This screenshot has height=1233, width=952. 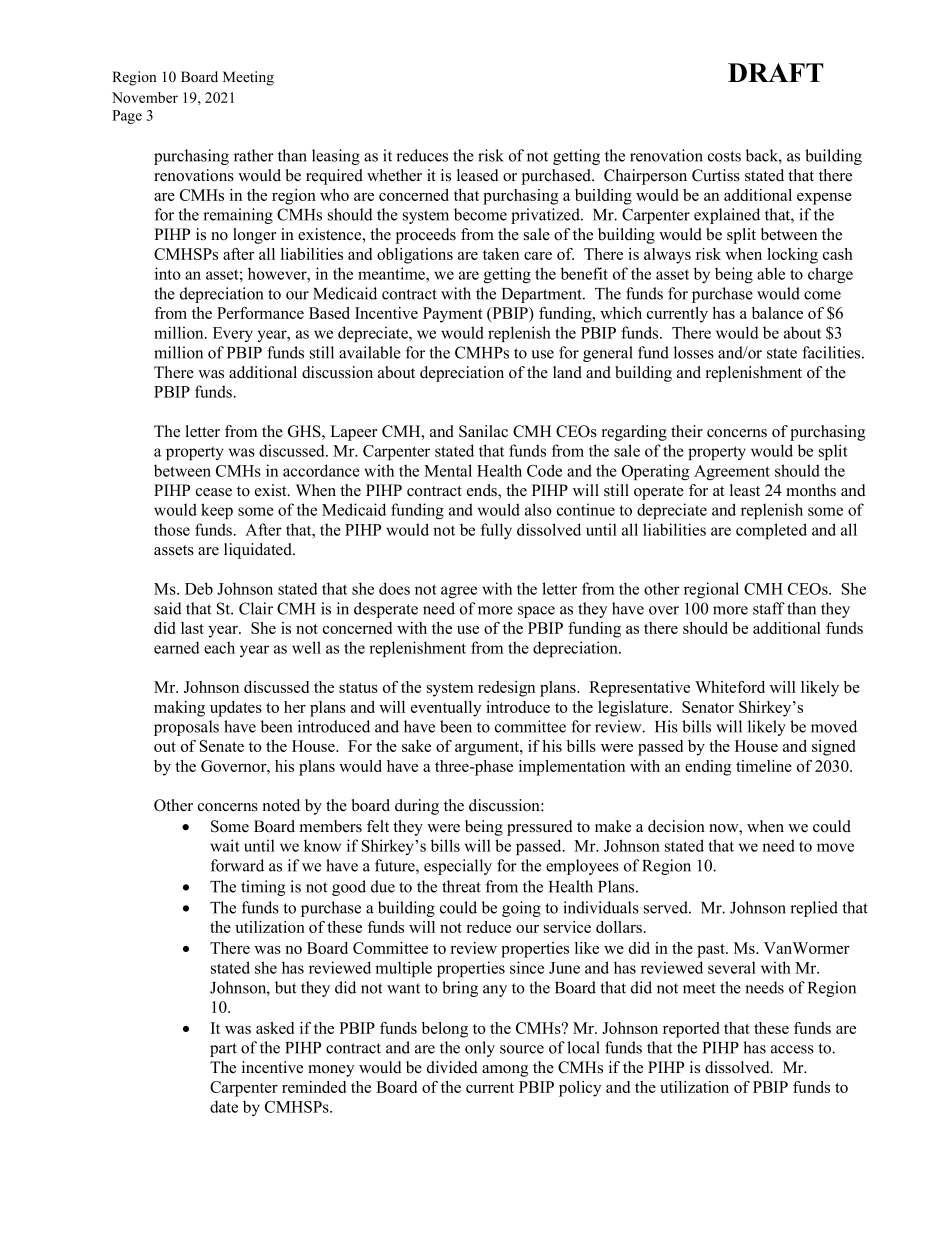 What do you see at coordinates (222, 746) in the screenshot?
I see `Senate` at bounding box center [222, 746].
